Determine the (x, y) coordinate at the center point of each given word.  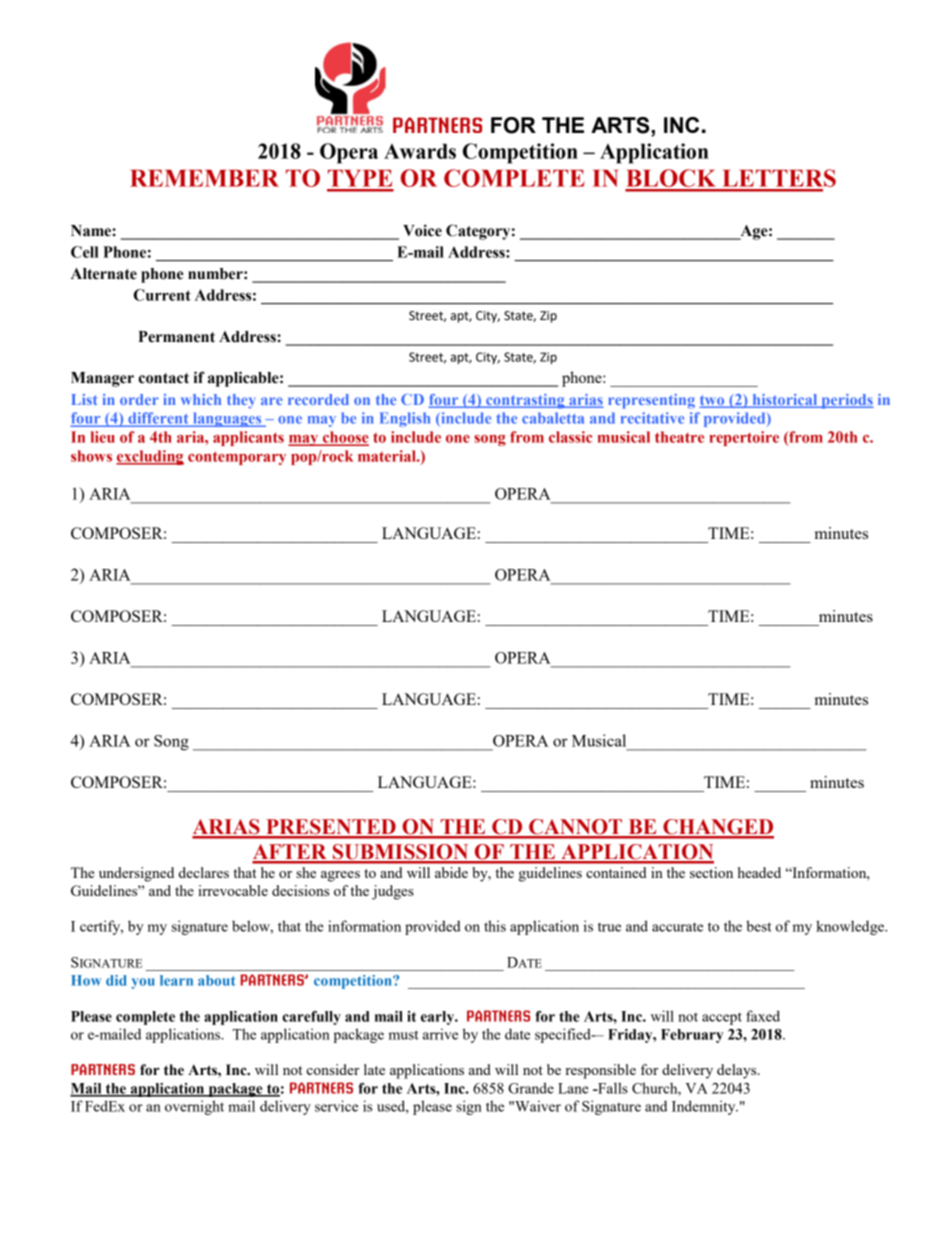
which (201, 399)
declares (204, 872)
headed (759, 872)
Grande (531, 1088)
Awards (420, 151)
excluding (150, 457)
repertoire (744, 438)
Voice (422, 230)
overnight (194, 1107)
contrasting (525, 401)
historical (785, 401)
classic (570, 437)
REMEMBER (204, 178)
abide (451, 872)
